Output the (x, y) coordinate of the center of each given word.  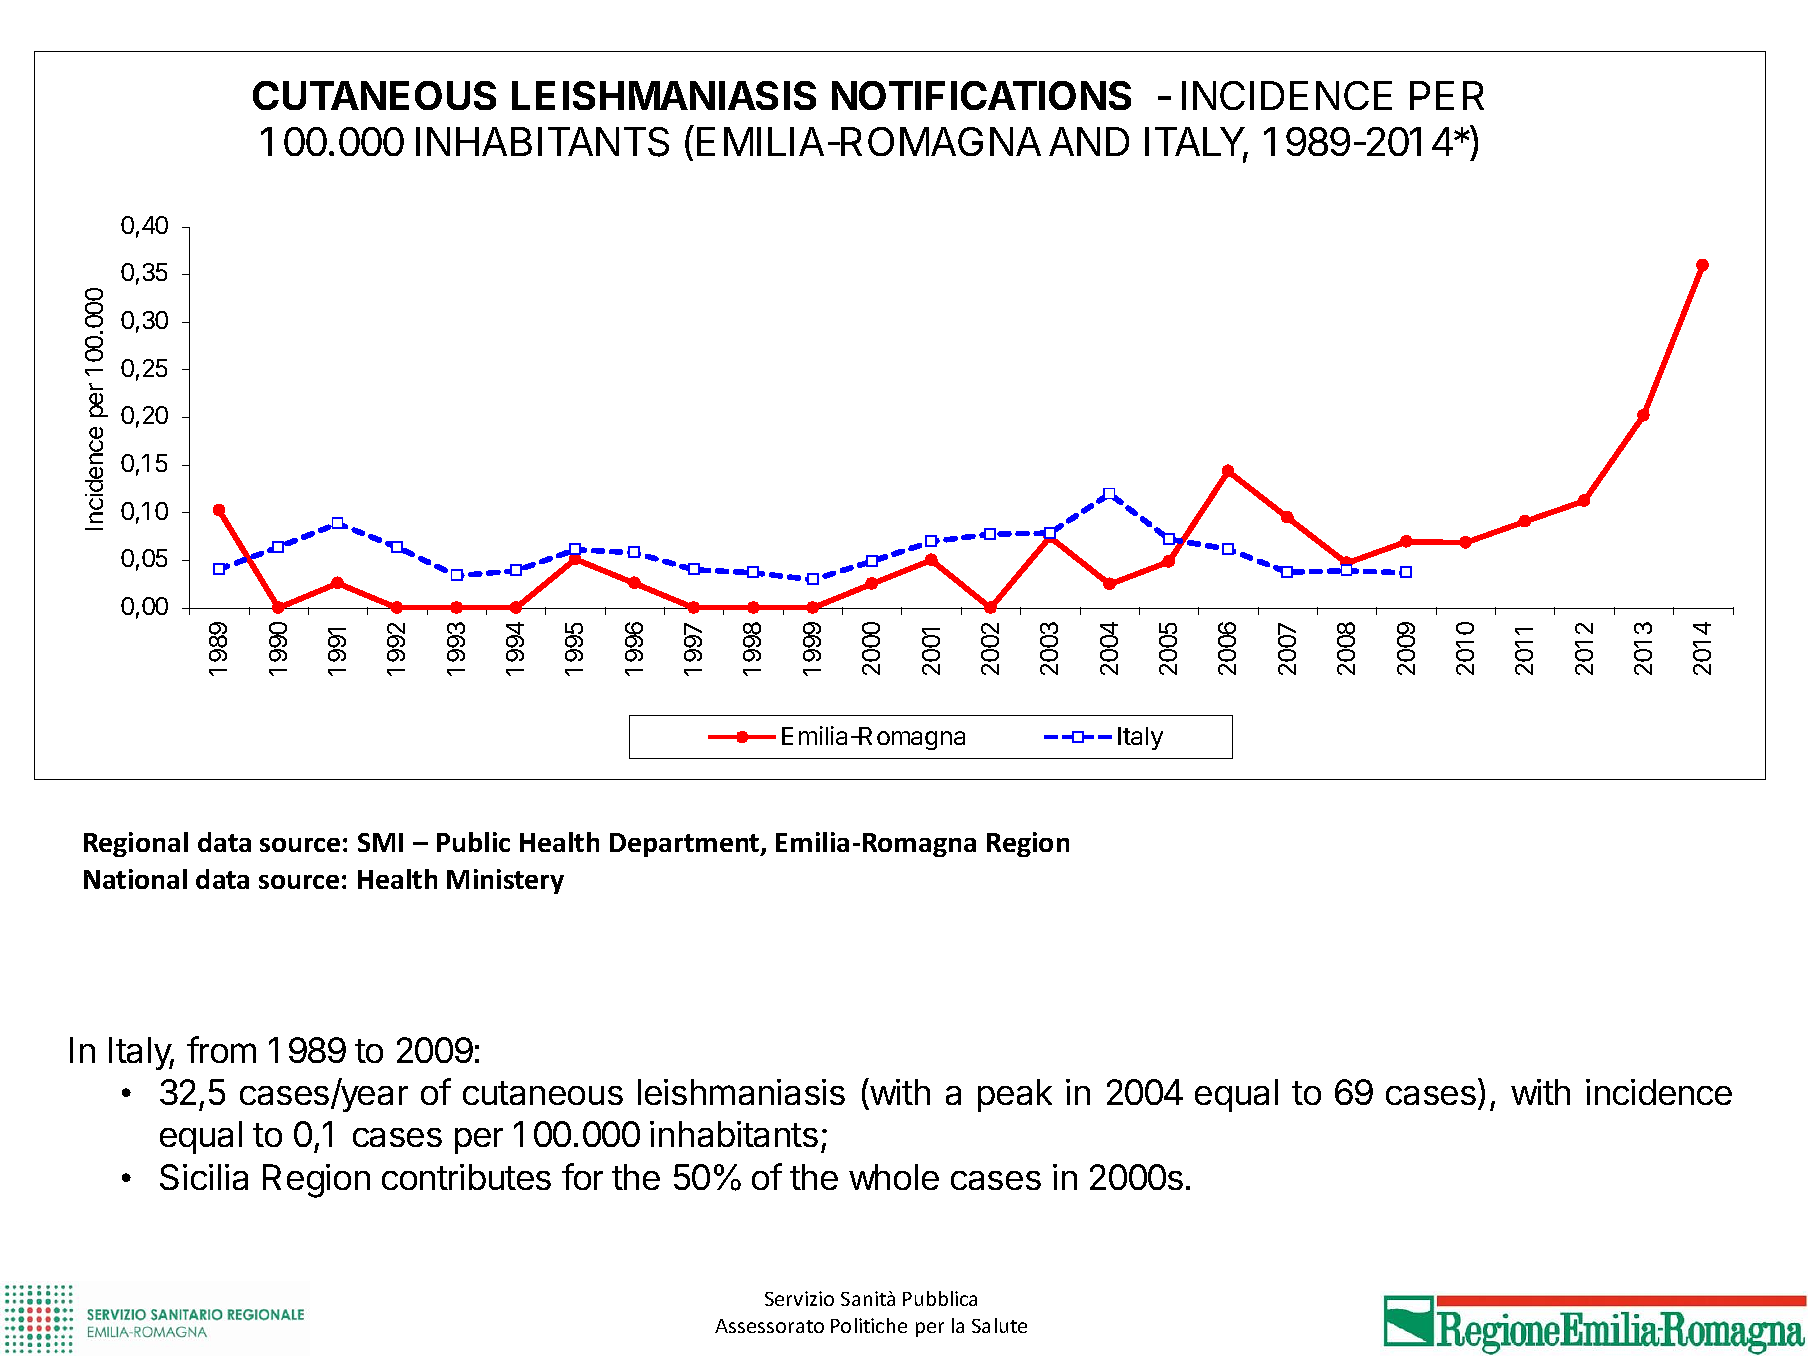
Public (473, 842)
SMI (380, 842)
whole (894, 1177)
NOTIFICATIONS (981, 95)
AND (1089, 141)
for (582, 1176)
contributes (466, 1177)
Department (686, 845)
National (135, 879)
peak (1015, 1095)
